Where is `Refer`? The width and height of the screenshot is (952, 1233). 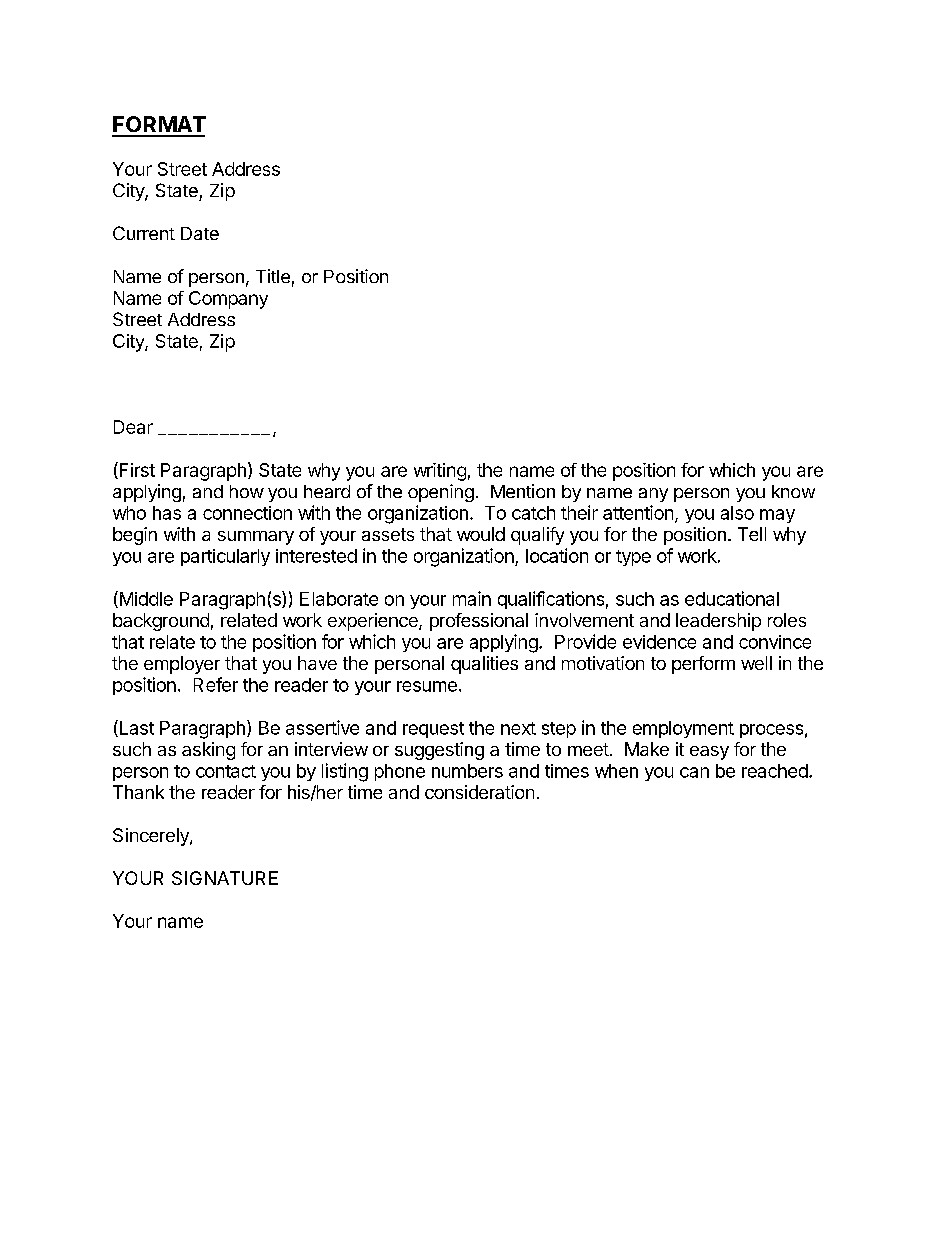 Refer is located at coordinates (216, 684).
